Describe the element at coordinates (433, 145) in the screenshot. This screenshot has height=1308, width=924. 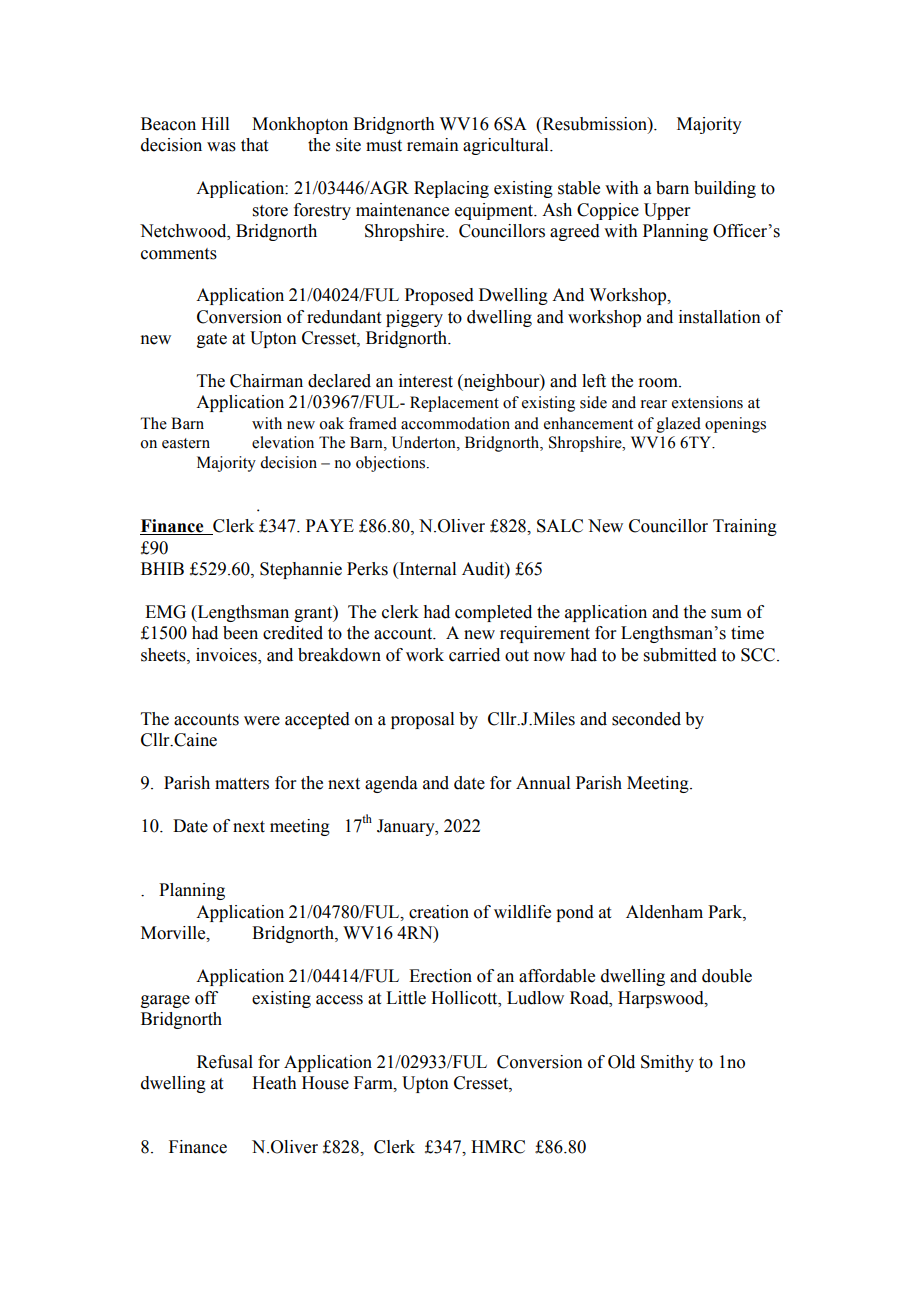
I see `remain` at that location.
